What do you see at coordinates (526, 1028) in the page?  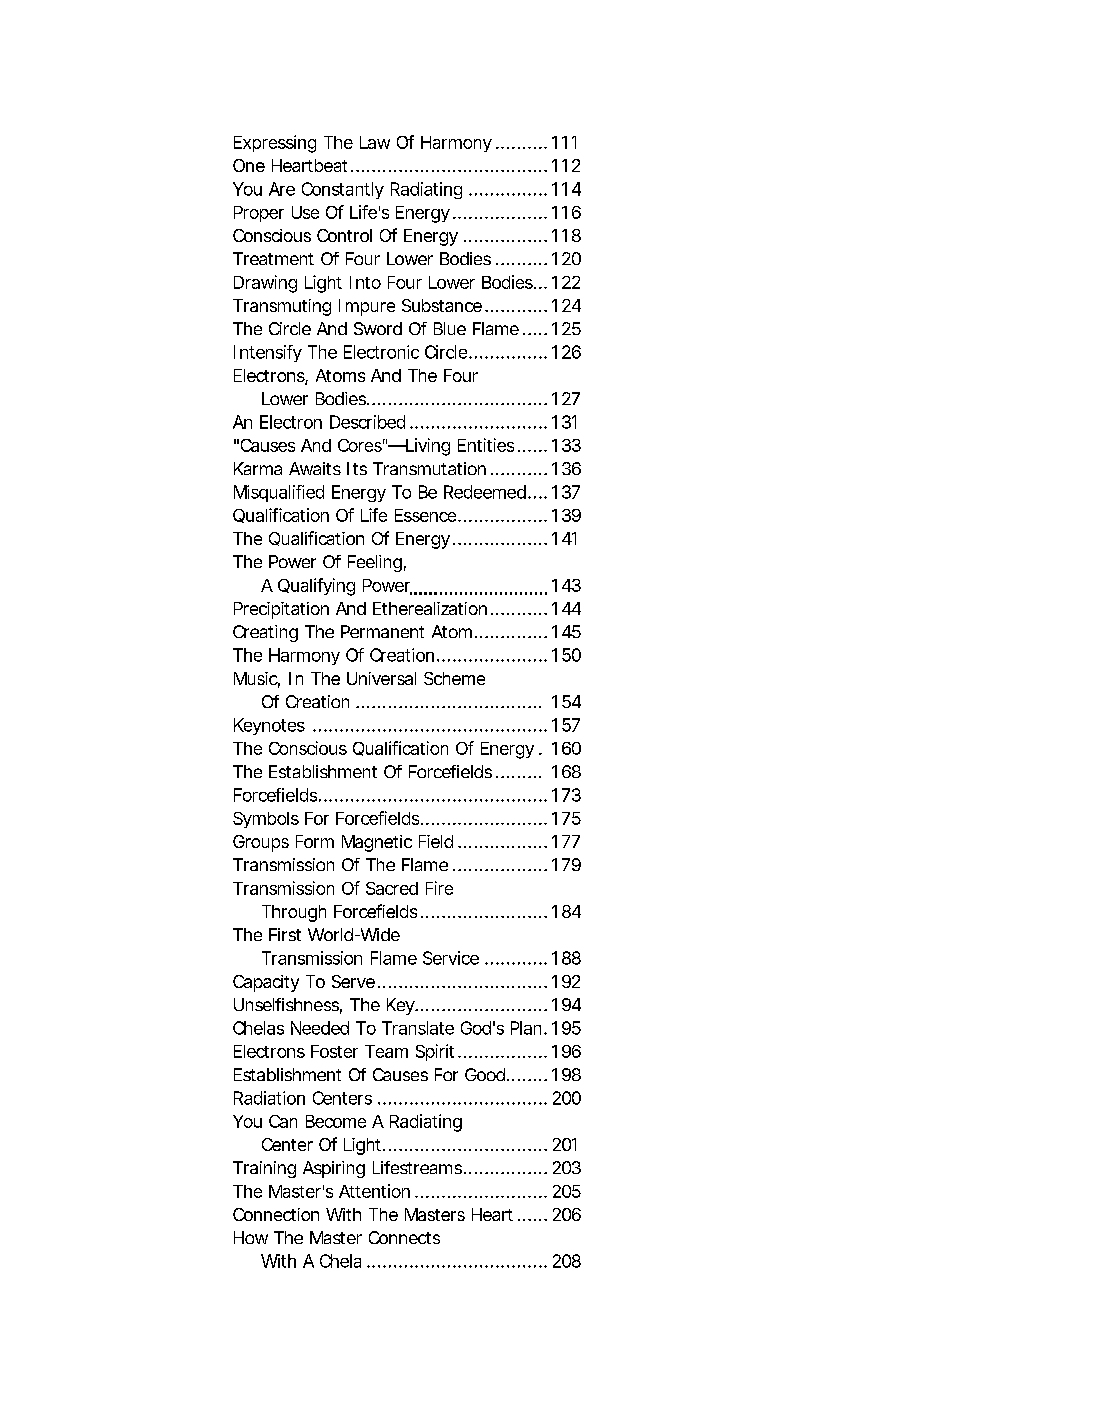 I see `Plan` at bounding box center [526, 1028].
